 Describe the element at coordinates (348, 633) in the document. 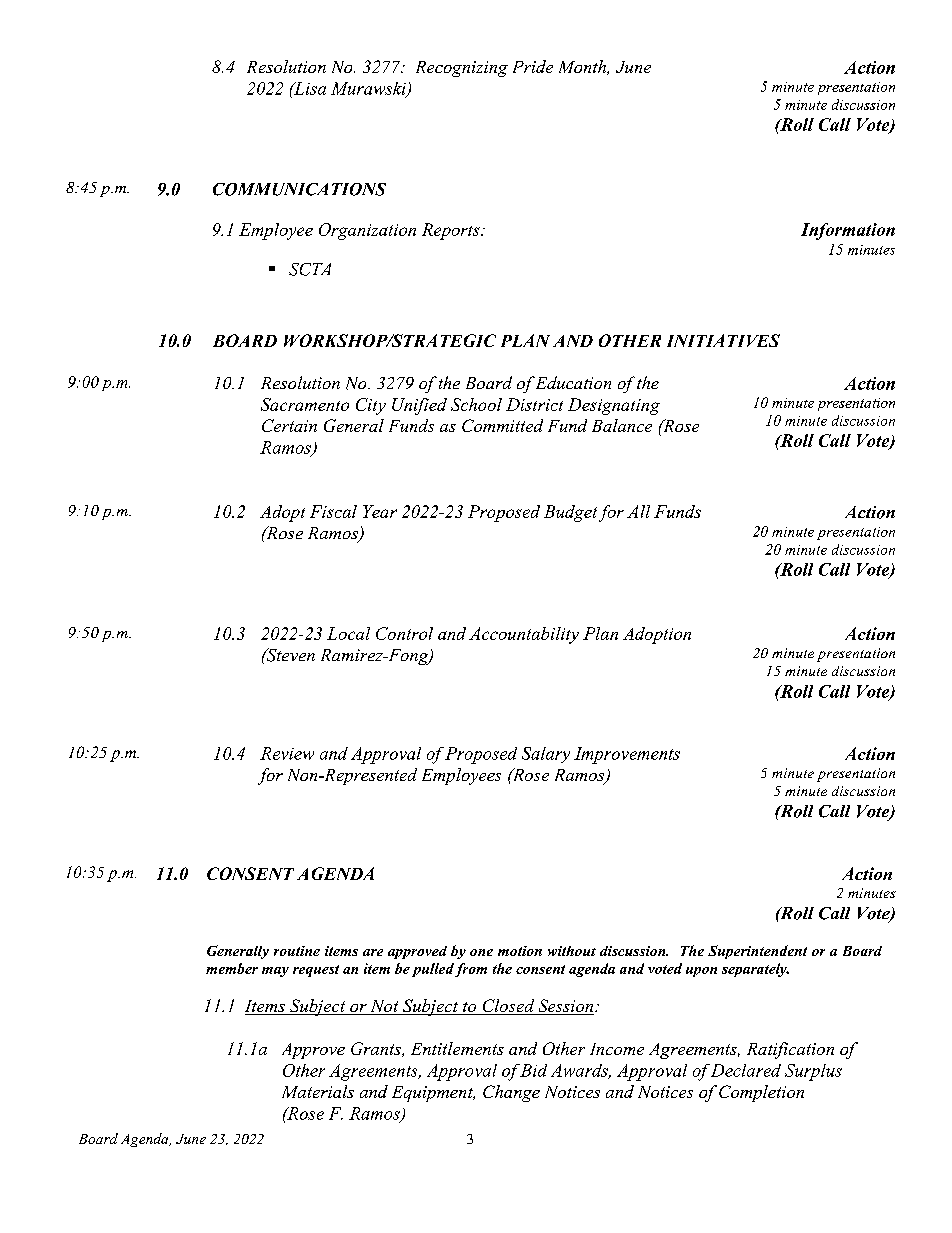

I see `Local` at that location.
